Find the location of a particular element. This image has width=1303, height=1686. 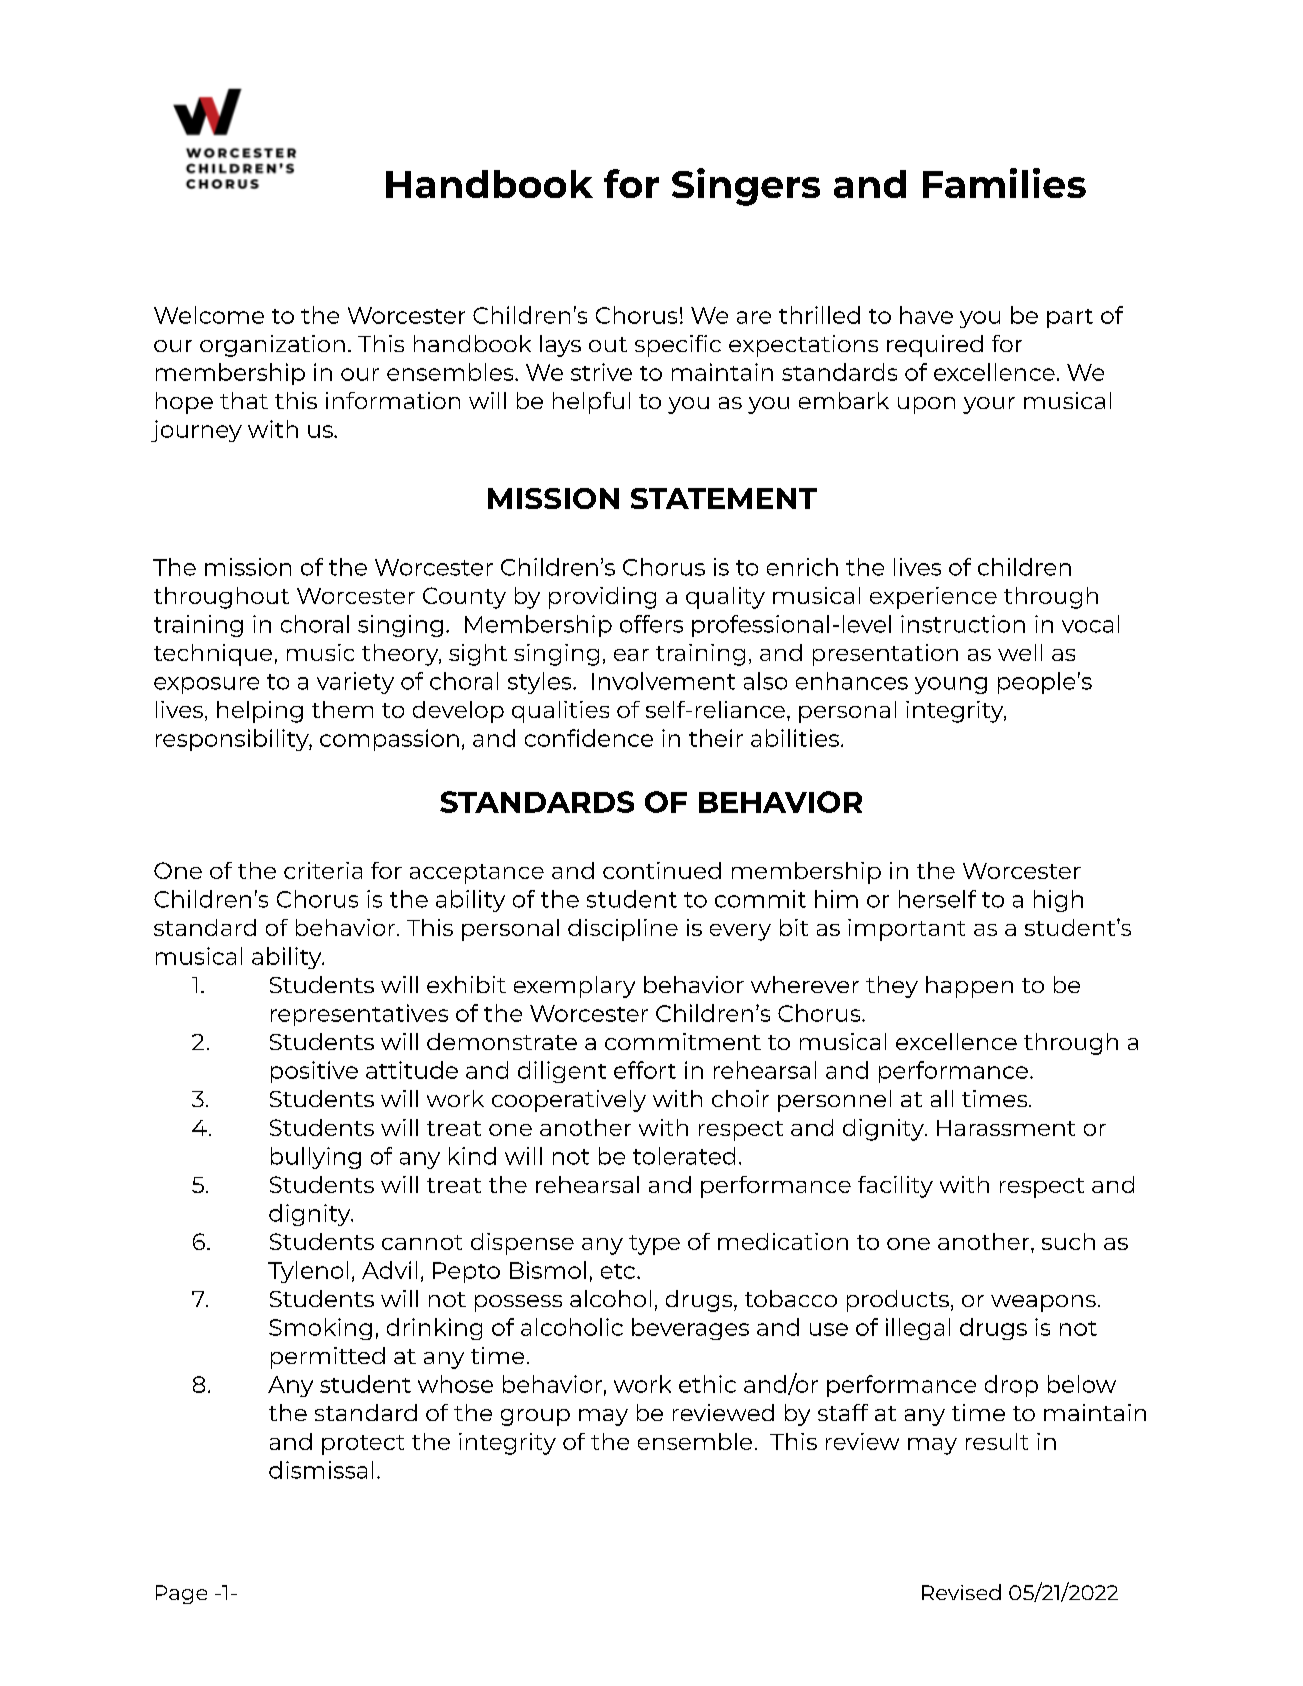

Families is located at coordinates (1004, 183).
